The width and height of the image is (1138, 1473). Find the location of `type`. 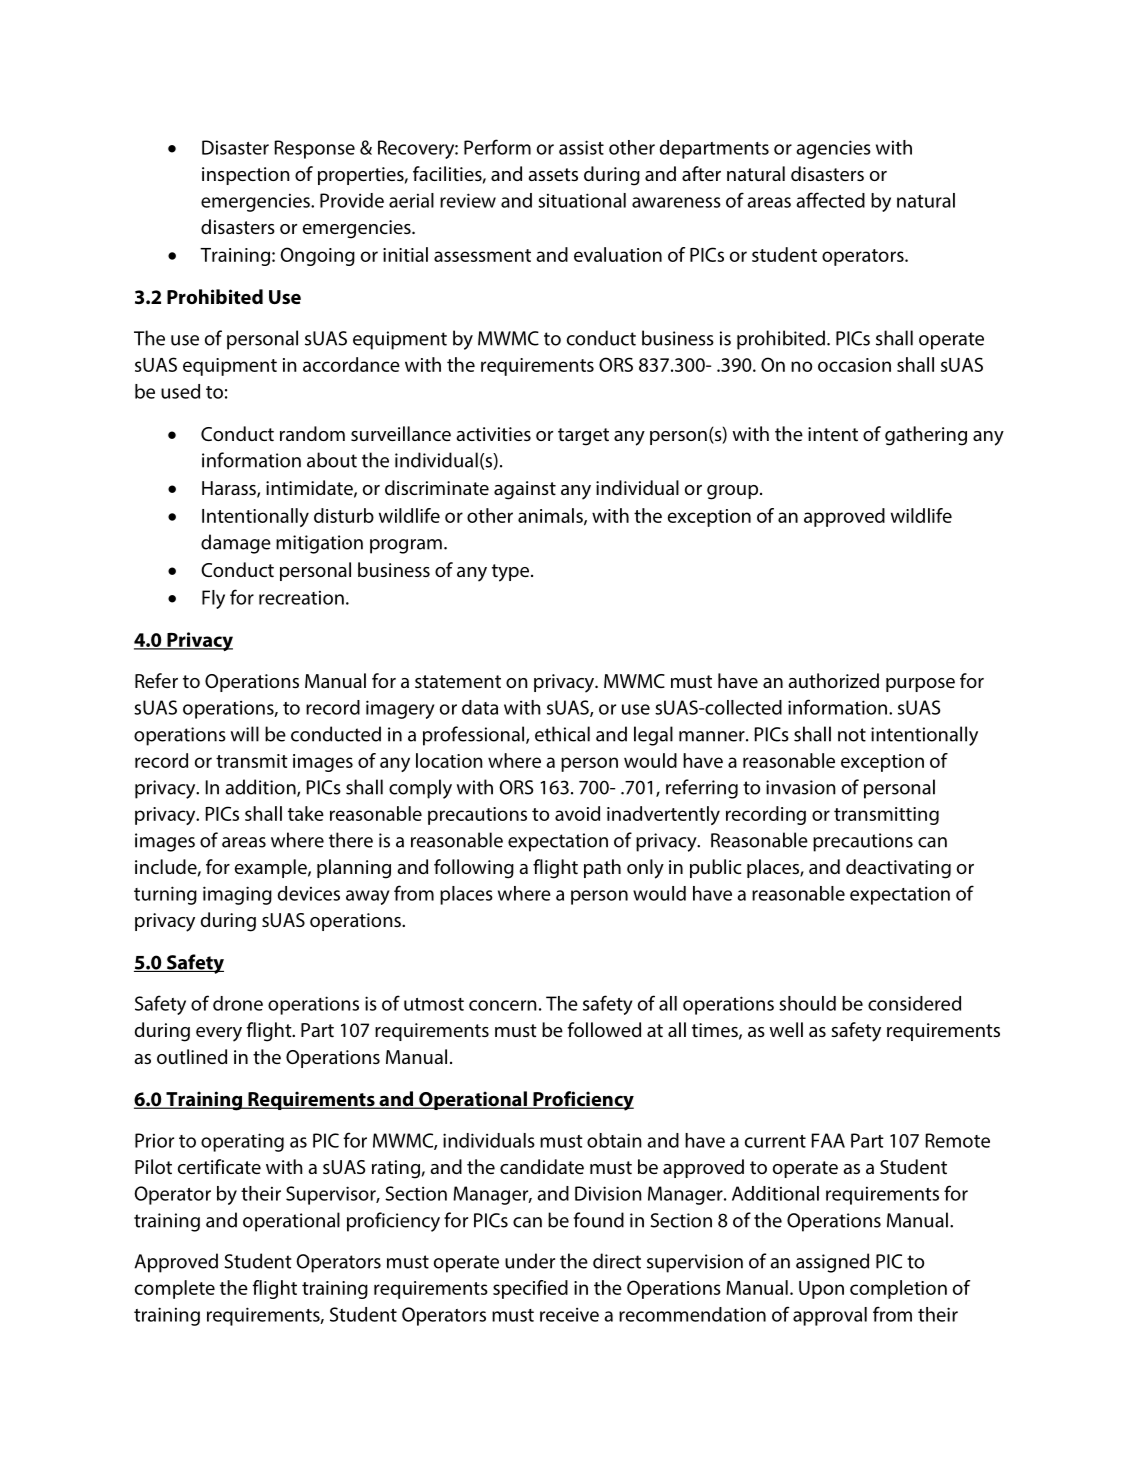

type is located at coordinates (510, 573).
